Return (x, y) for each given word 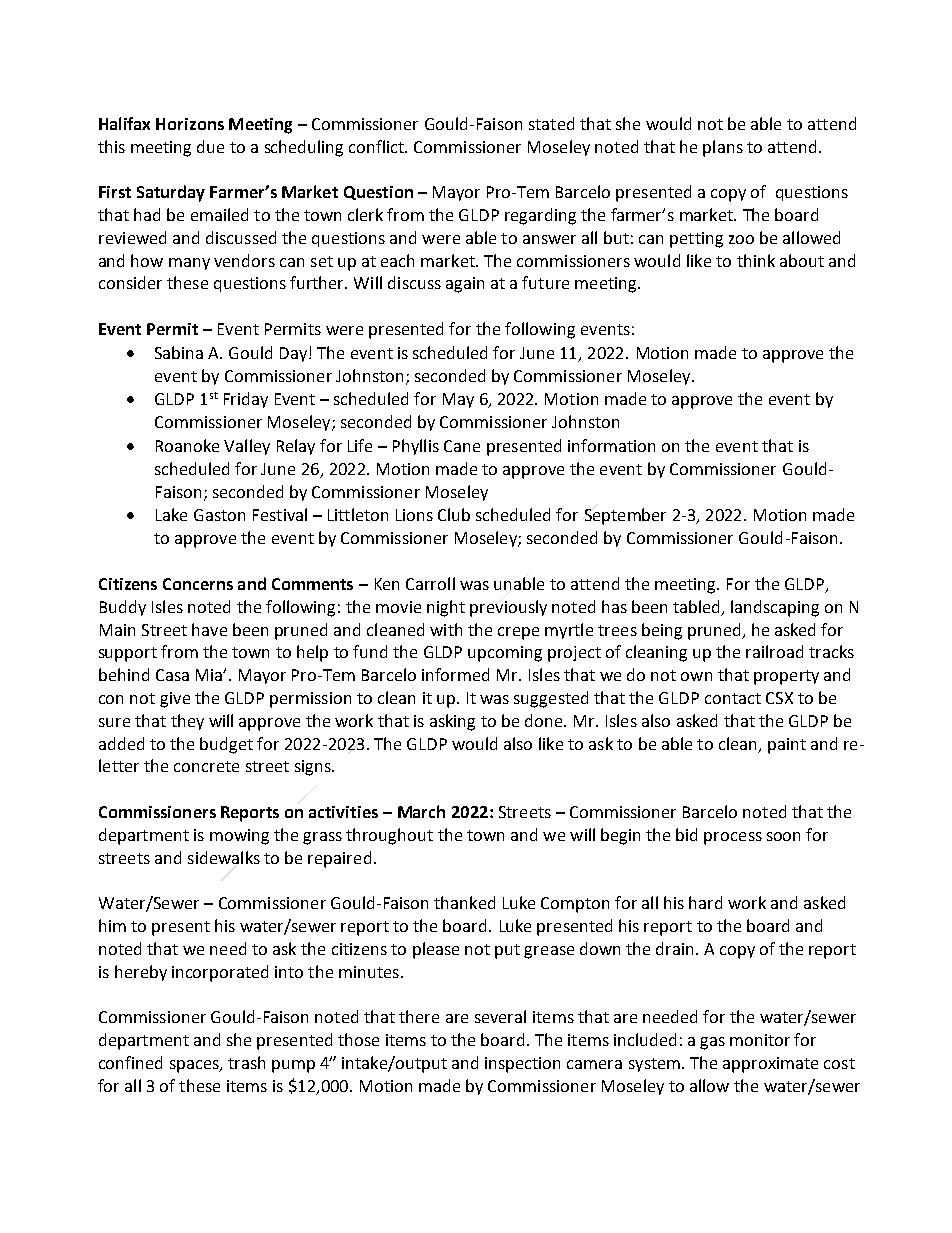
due (210, 146)
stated (551, 123)
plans (723, 148)
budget (226, 745)
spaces (195, 1066)
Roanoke (187, 445)
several (500, 1016)
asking (452, 722)
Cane (462, 446)
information (611, 445)
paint (787, 746)
